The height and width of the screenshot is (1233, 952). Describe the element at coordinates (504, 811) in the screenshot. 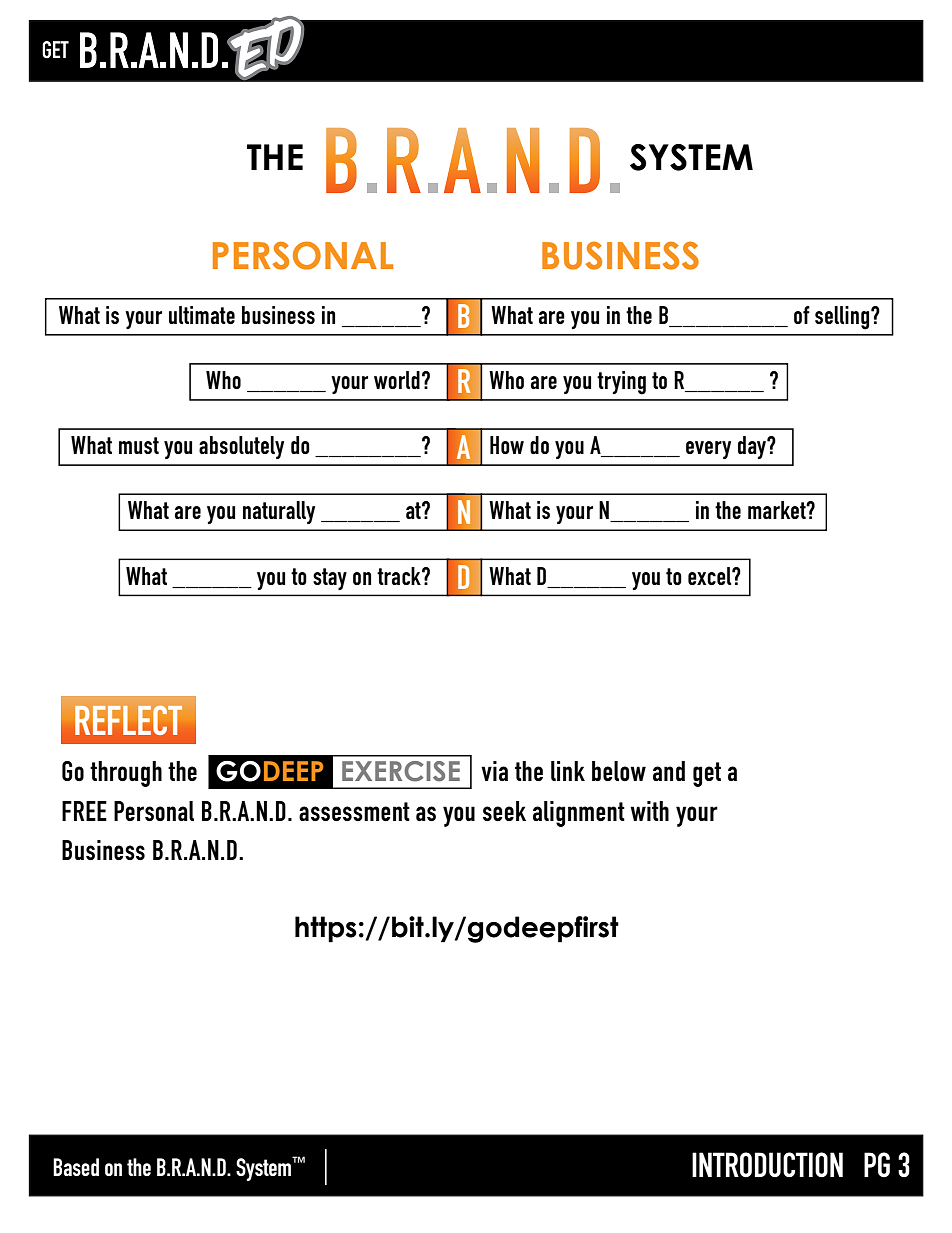

I see `seek` at that location.
